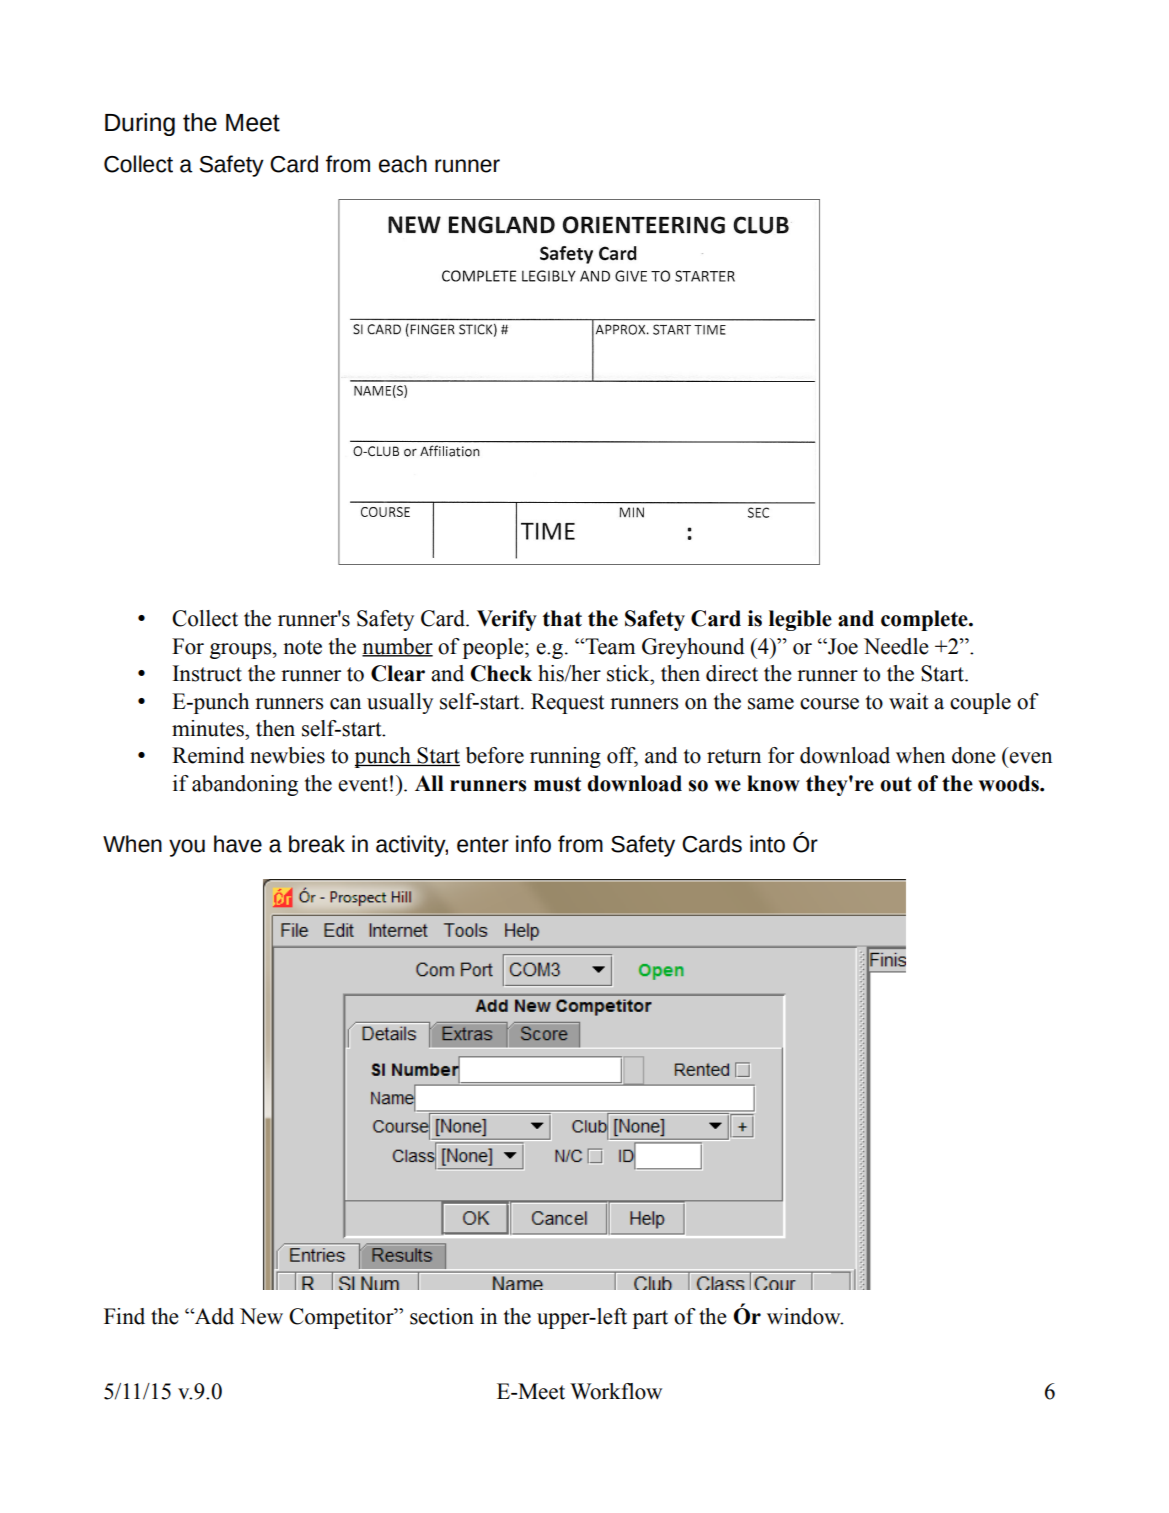 This screenshot has width=1169, height=1513. Describe the element at coordinates (925, 620) in the screenshot. I see `complete` at that location.
